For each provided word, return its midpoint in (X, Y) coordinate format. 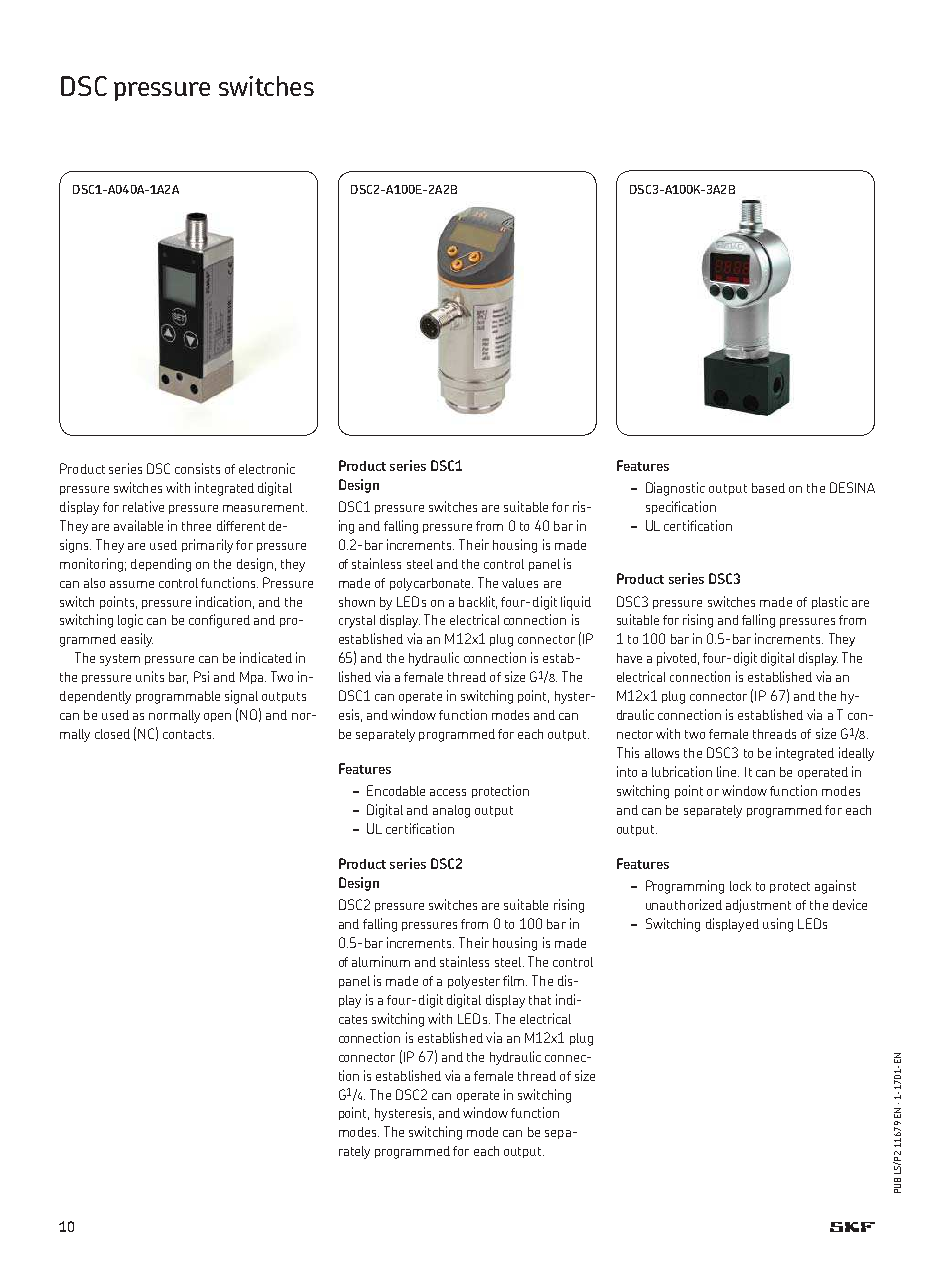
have (629, 658)
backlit (478, 602)
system (120, 660)
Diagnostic (675, 489)
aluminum (381, 961)
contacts (188, 734)
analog (451, 811)
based (768, 488)
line (728, 771)
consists (197, 468)
